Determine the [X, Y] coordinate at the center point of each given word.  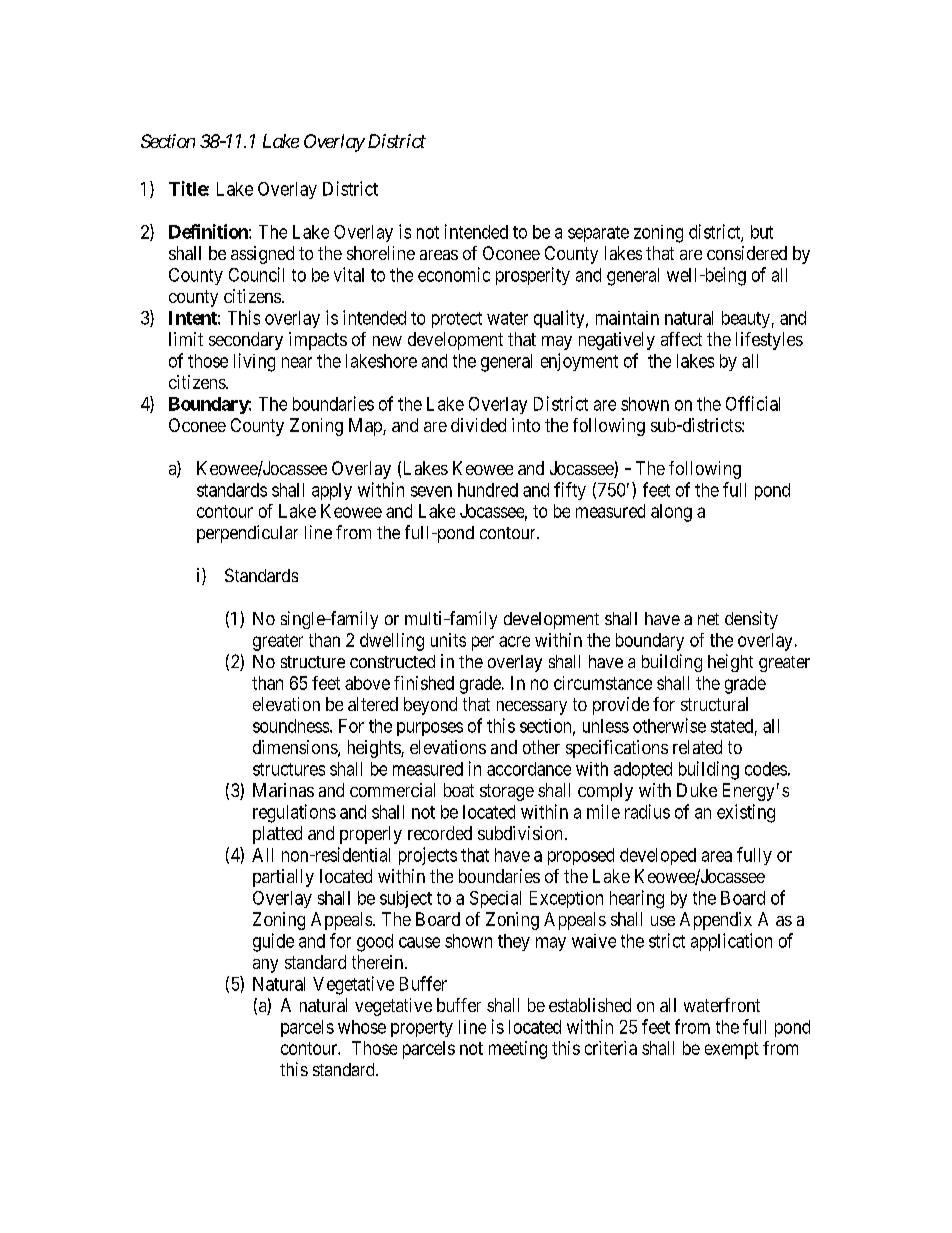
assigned [262, 255]
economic [454, 274]
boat [459, 790]
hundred [488, 490]
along [671, 513]
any [265, 966]
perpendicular [247, 534]
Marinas [283, 790]
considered [747, 253]
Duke [697, 790]
